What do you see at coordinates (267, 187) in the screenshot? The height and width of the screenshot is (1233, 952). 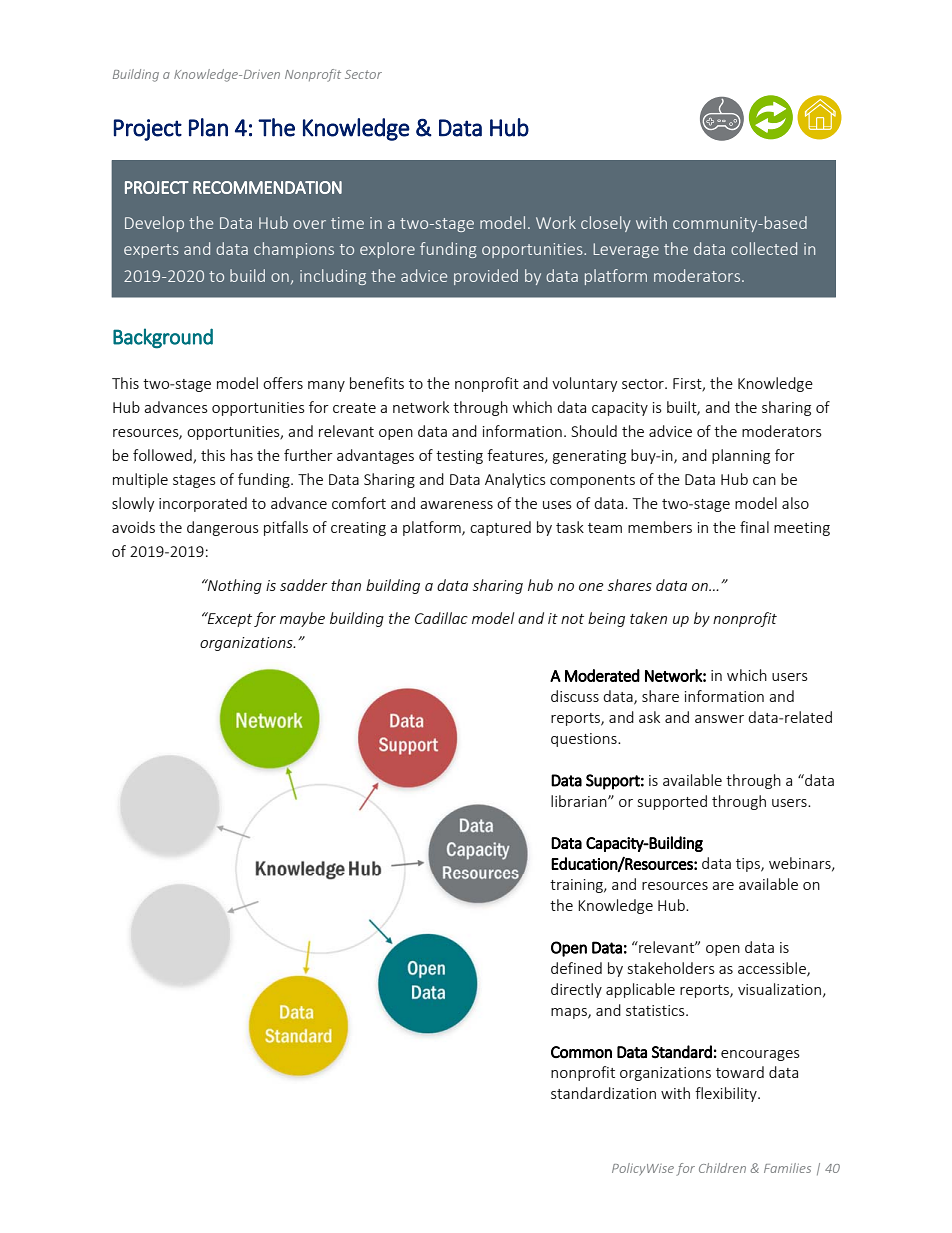 I see `RECOMMENDATION` at bounding box center [267, 187].
